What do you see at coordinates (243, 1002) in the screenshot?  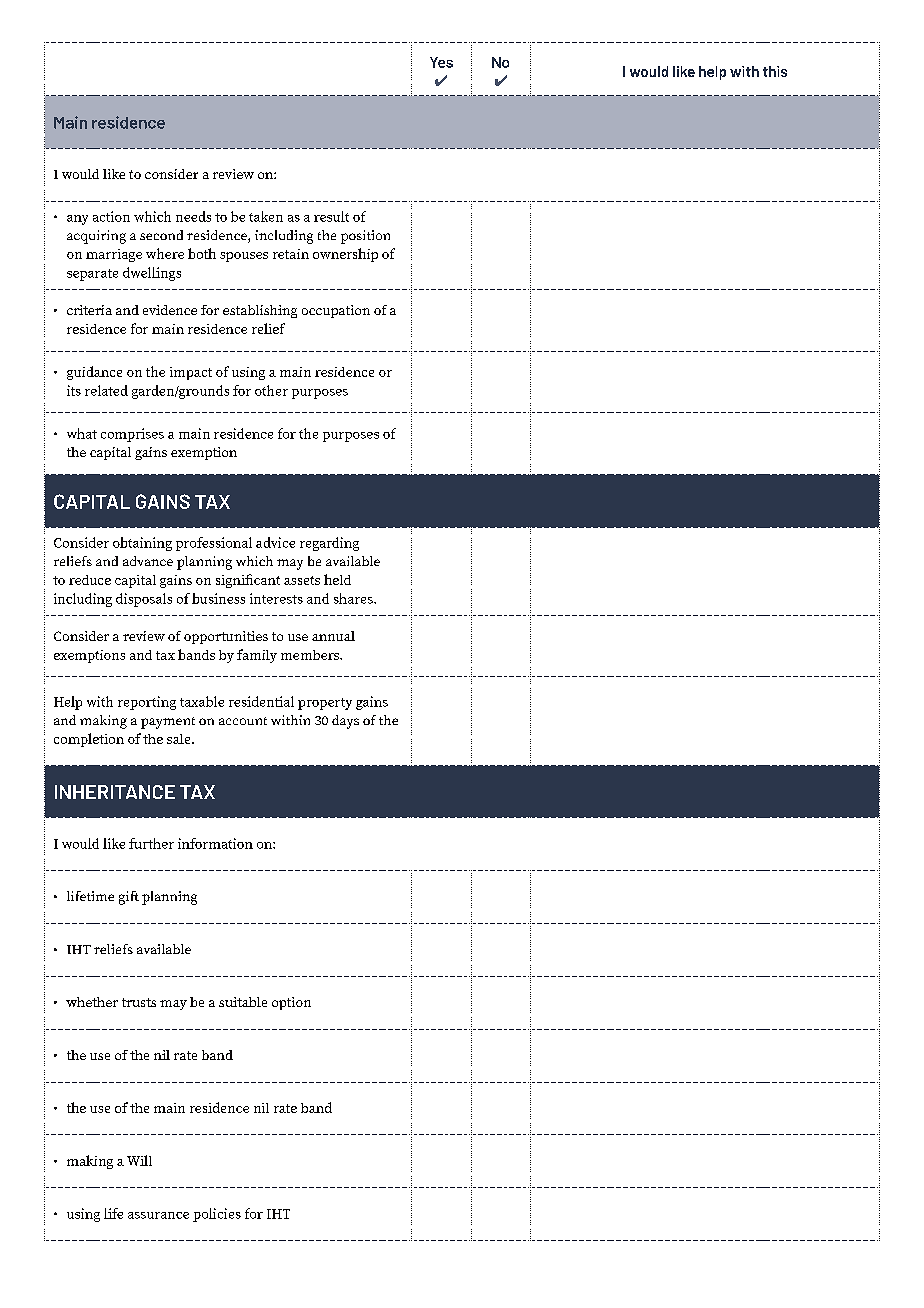 I see `suitable` at bounding box center [243, 1002].
